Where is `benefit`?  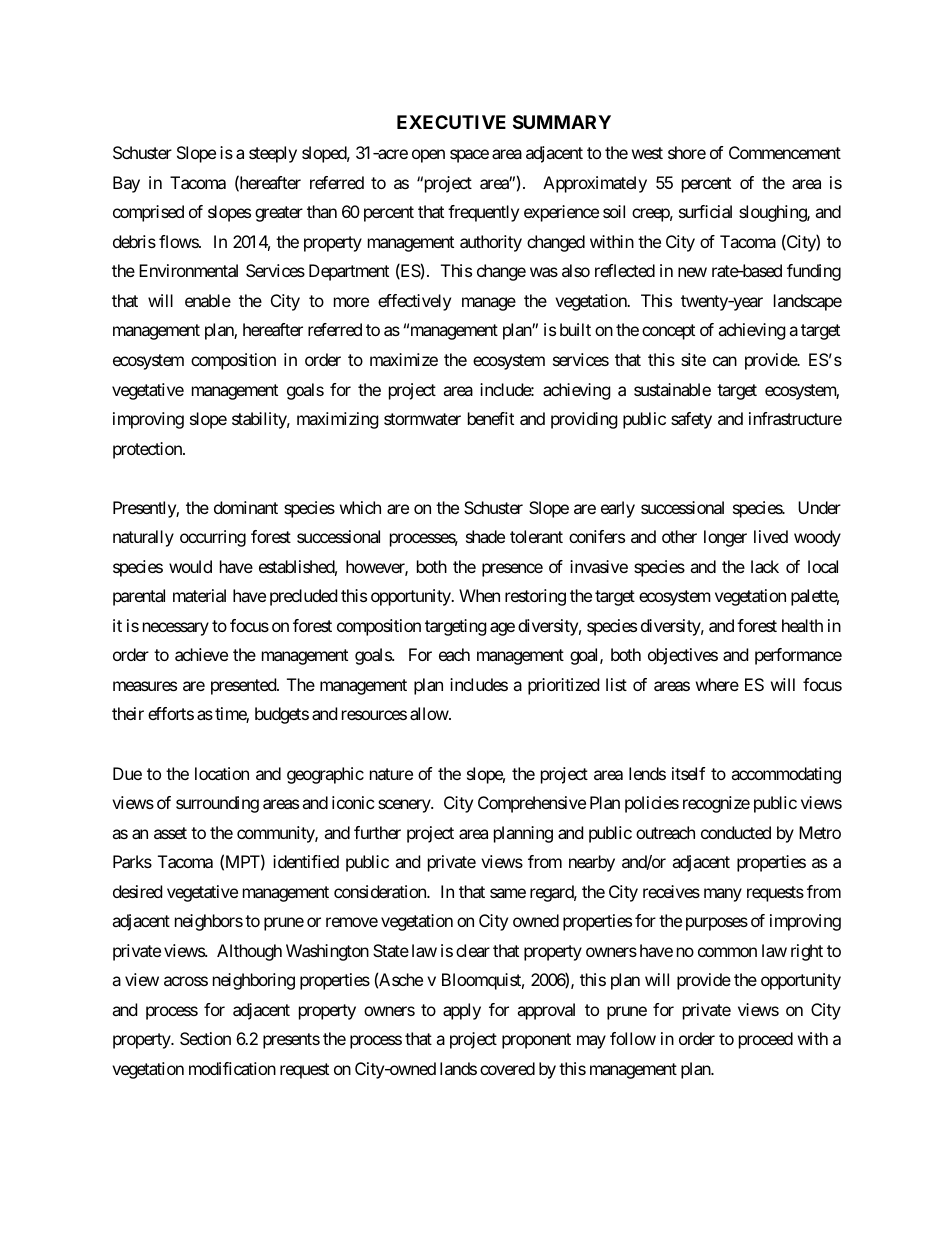 benefit is located at coordinates (491, 418).
